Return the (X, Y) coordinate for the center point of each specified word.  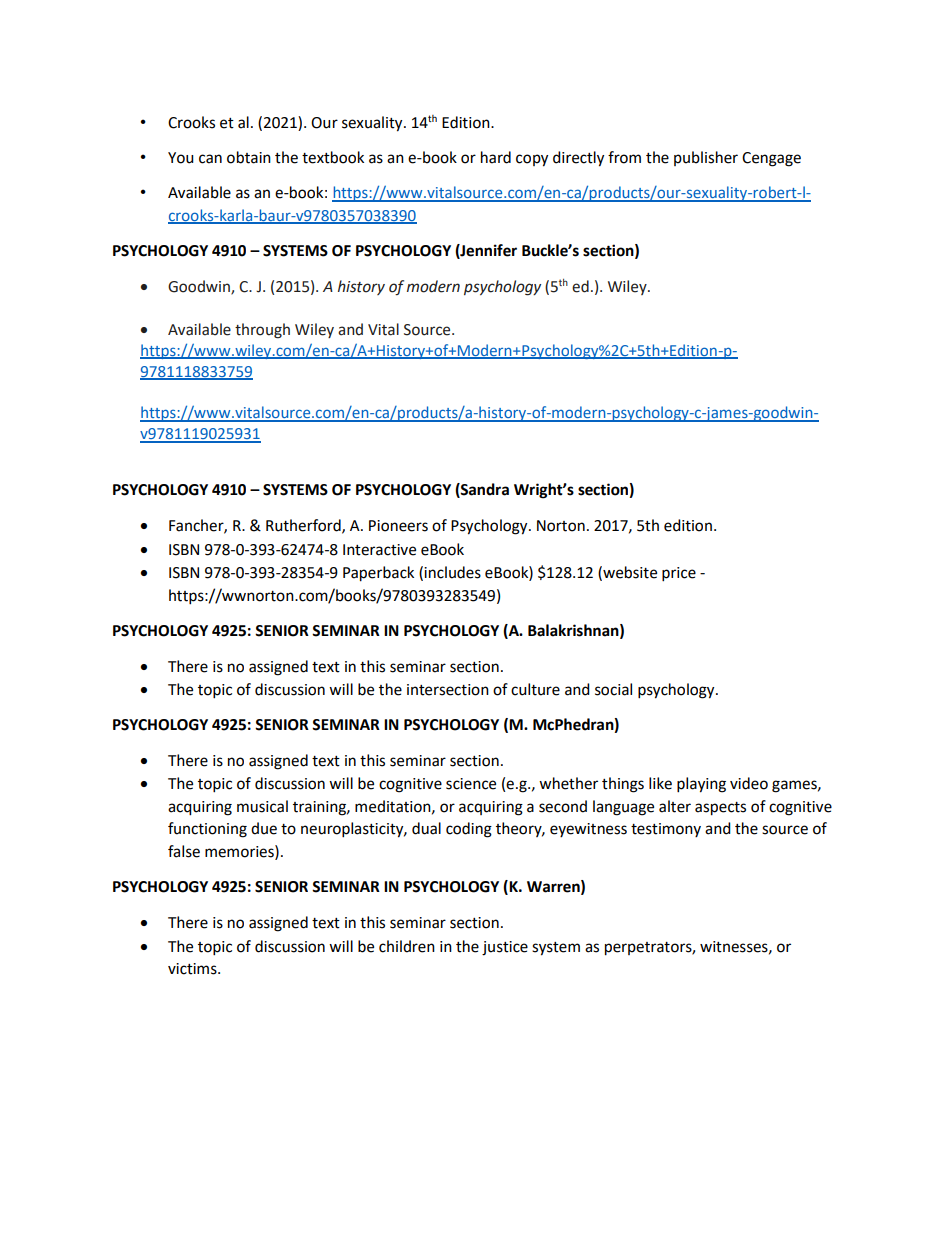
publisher (706, 158)
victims (193, 969)
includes (452, 572)
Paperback (378, 574)
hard (496, 157)
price (679, 574)
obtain (249, 157)
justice (505, 948)
